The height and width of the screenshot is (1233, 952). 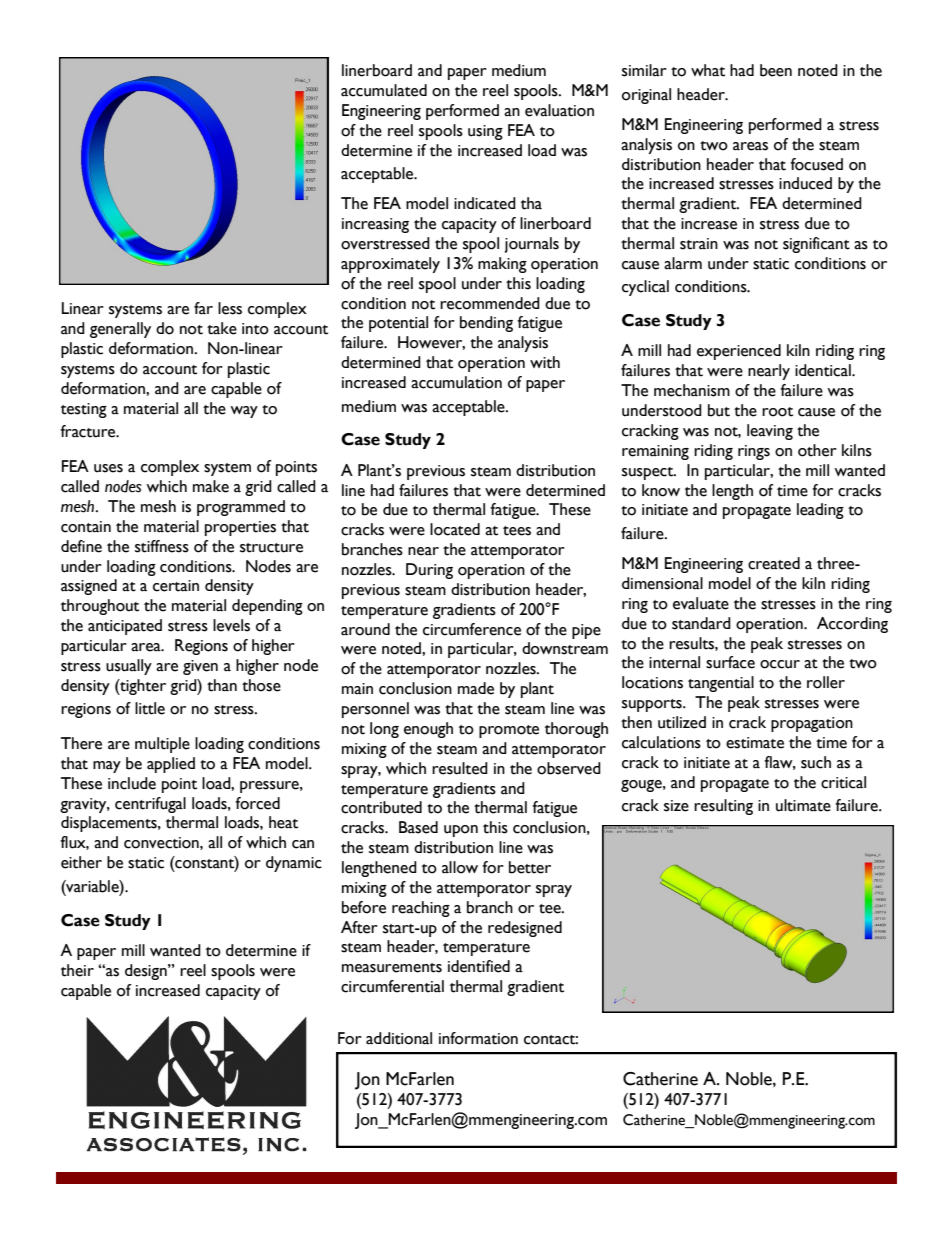 What do you see at coordinates (384, 90) in the screenshot?
I see `accumulated` at bounding box center [384, 90].
